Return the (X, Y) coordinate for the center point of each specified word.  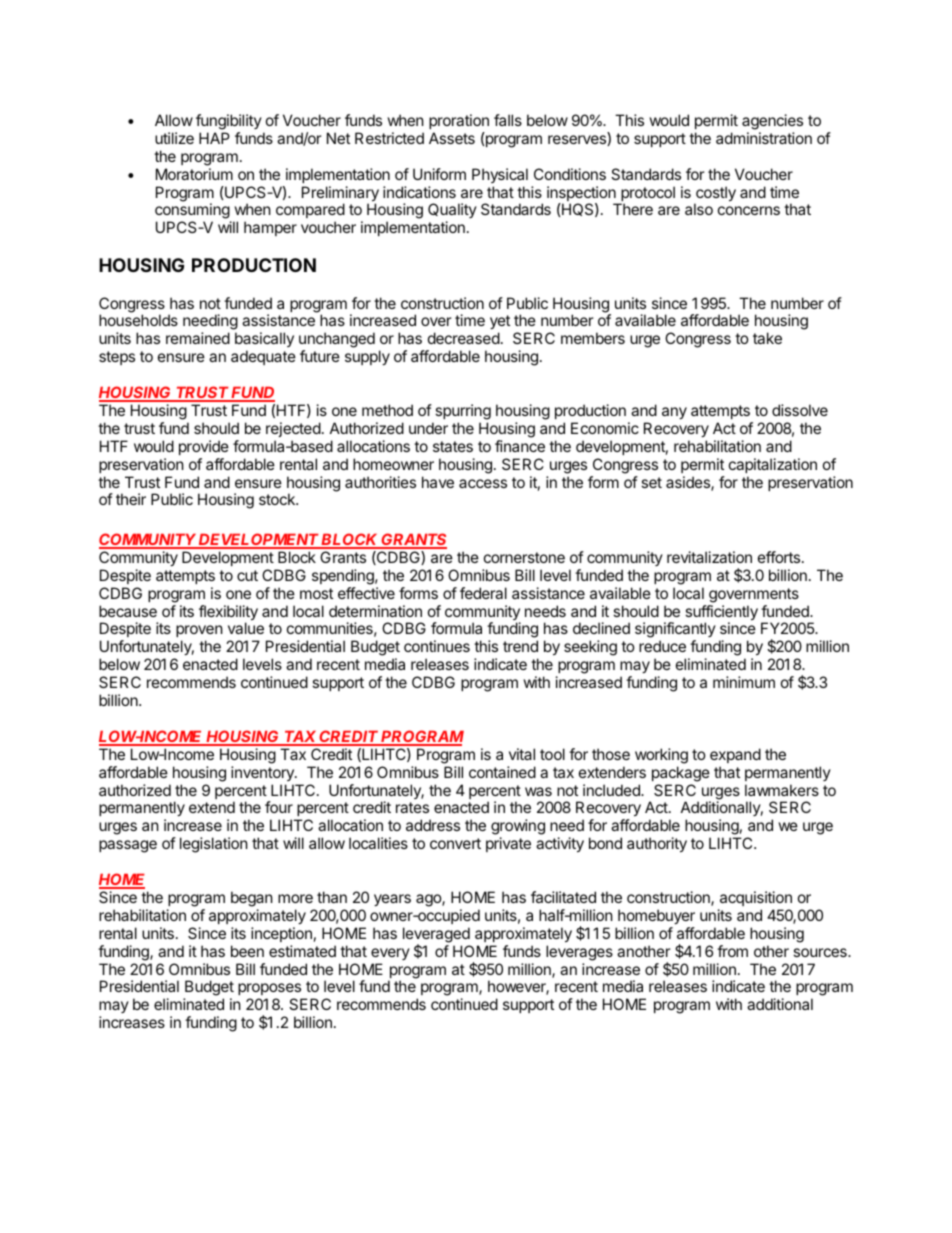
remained (198, 338)
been (247, 951)
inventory (263, 773)
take (767, 338)
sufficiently (721, 614)
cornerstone (524, 557)
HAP (214, 138)
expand (735, 755)
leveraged (436, 936)
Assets (452, 138)
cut (247, 575)
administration (764, 138)
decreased (464, 338)
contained (502, 772)
